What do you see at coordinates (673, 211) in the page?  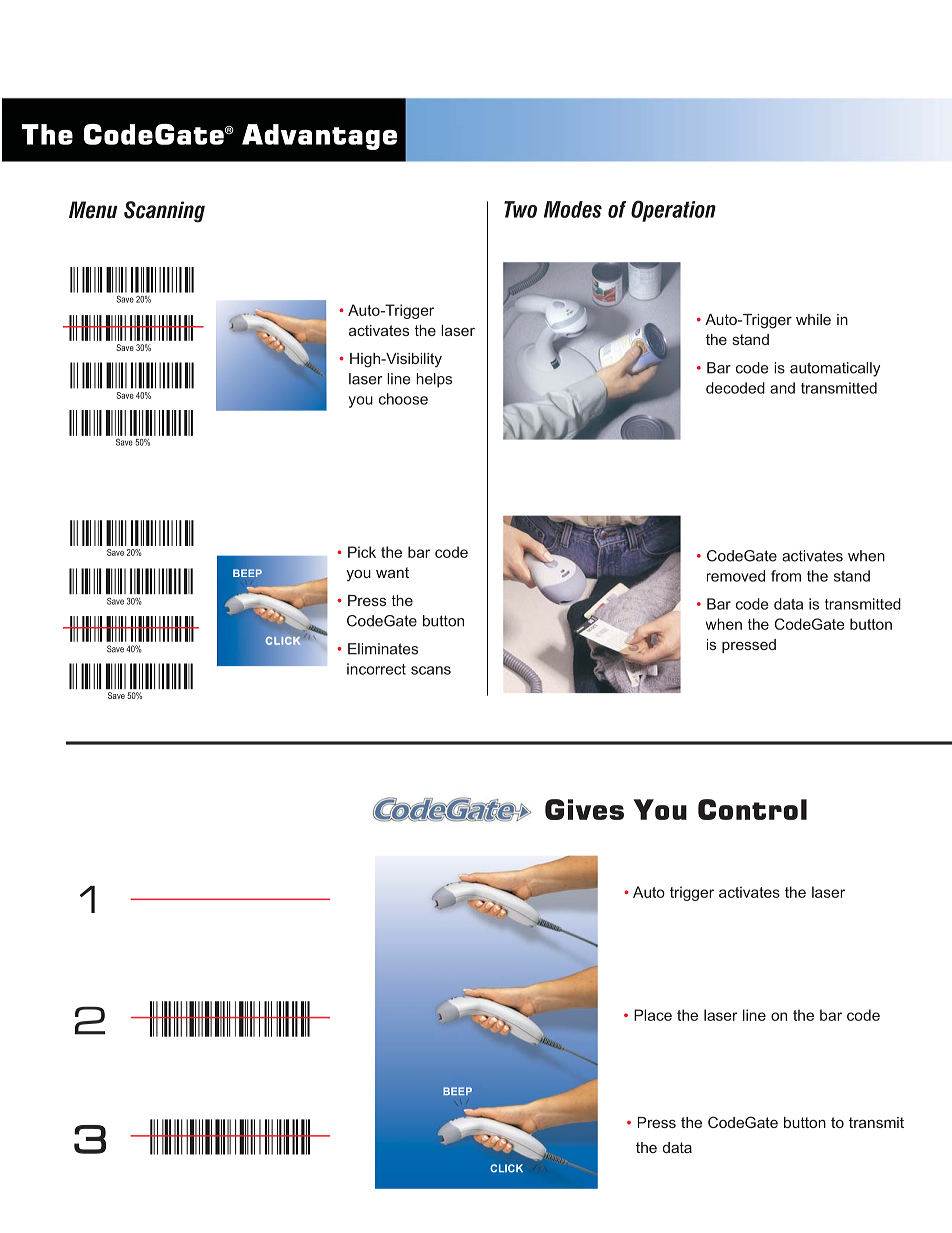 I see `Operation` at bounding box center [673, 211].
